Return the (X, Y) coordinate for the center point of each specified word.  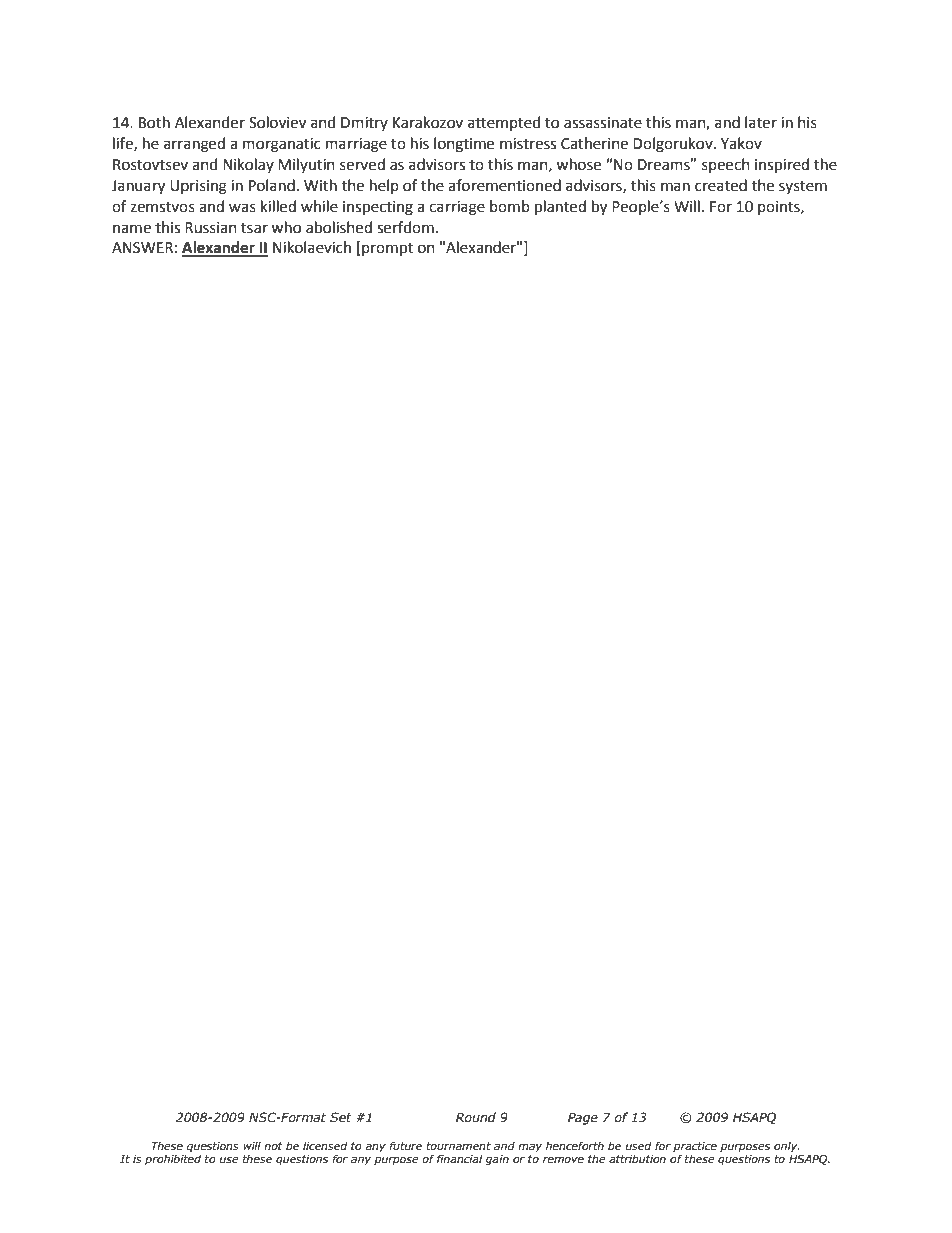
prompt (386, 248)
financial (459, 1158)
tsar (254, 228)
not (273, 1146)
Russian (211, 228)
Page (583, 1118)
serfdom (405, 227)
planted (560, 207)
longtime (464, 145)
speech (726, 165)
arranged (194, 145)
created (721, 185)
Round (476, 1117)
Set (341, 1117)
